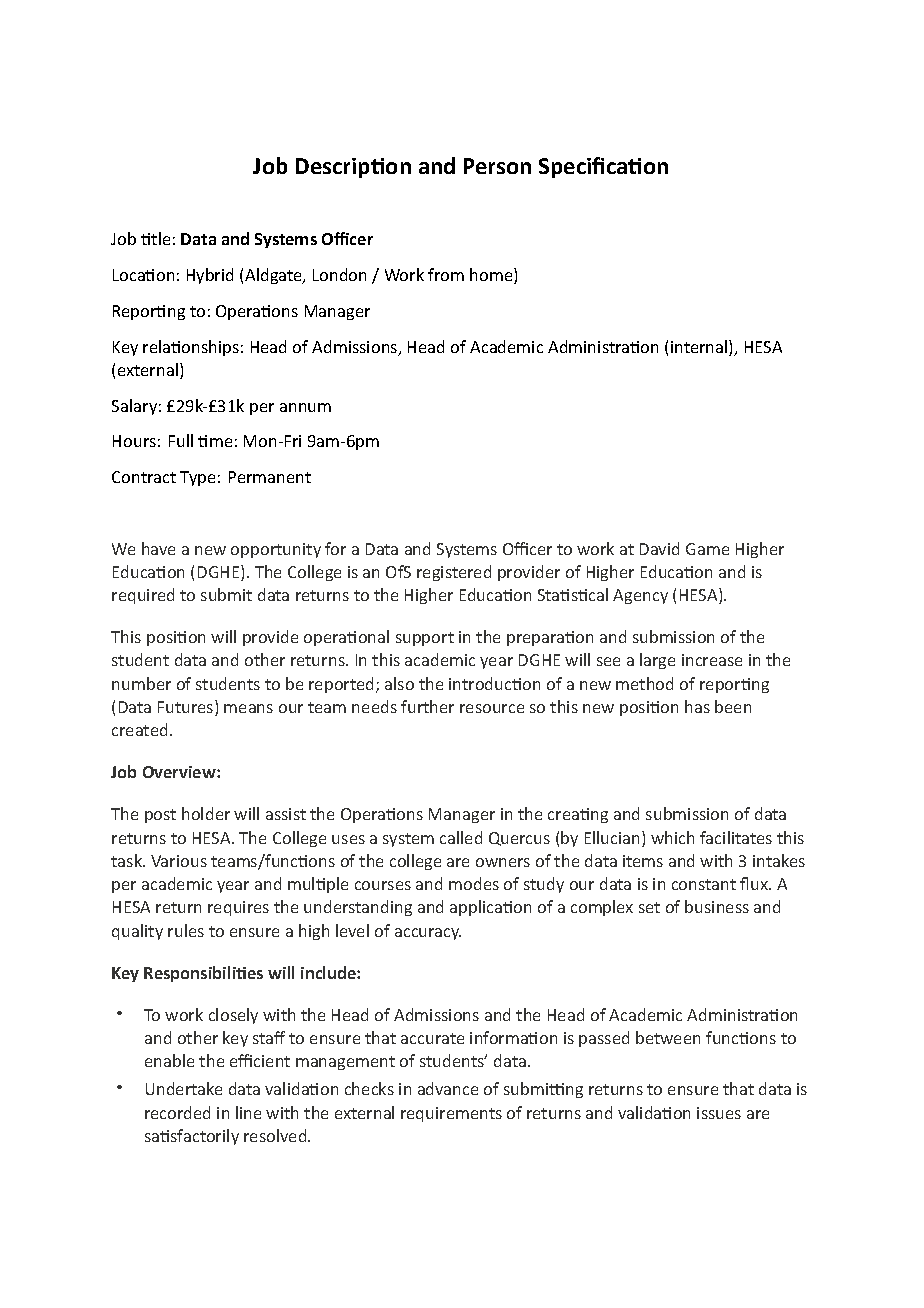 This screenshot has width=924, height=1308. Describe the element at coordinates (497, 166) in the screenshot. I see `Person` at that location.
